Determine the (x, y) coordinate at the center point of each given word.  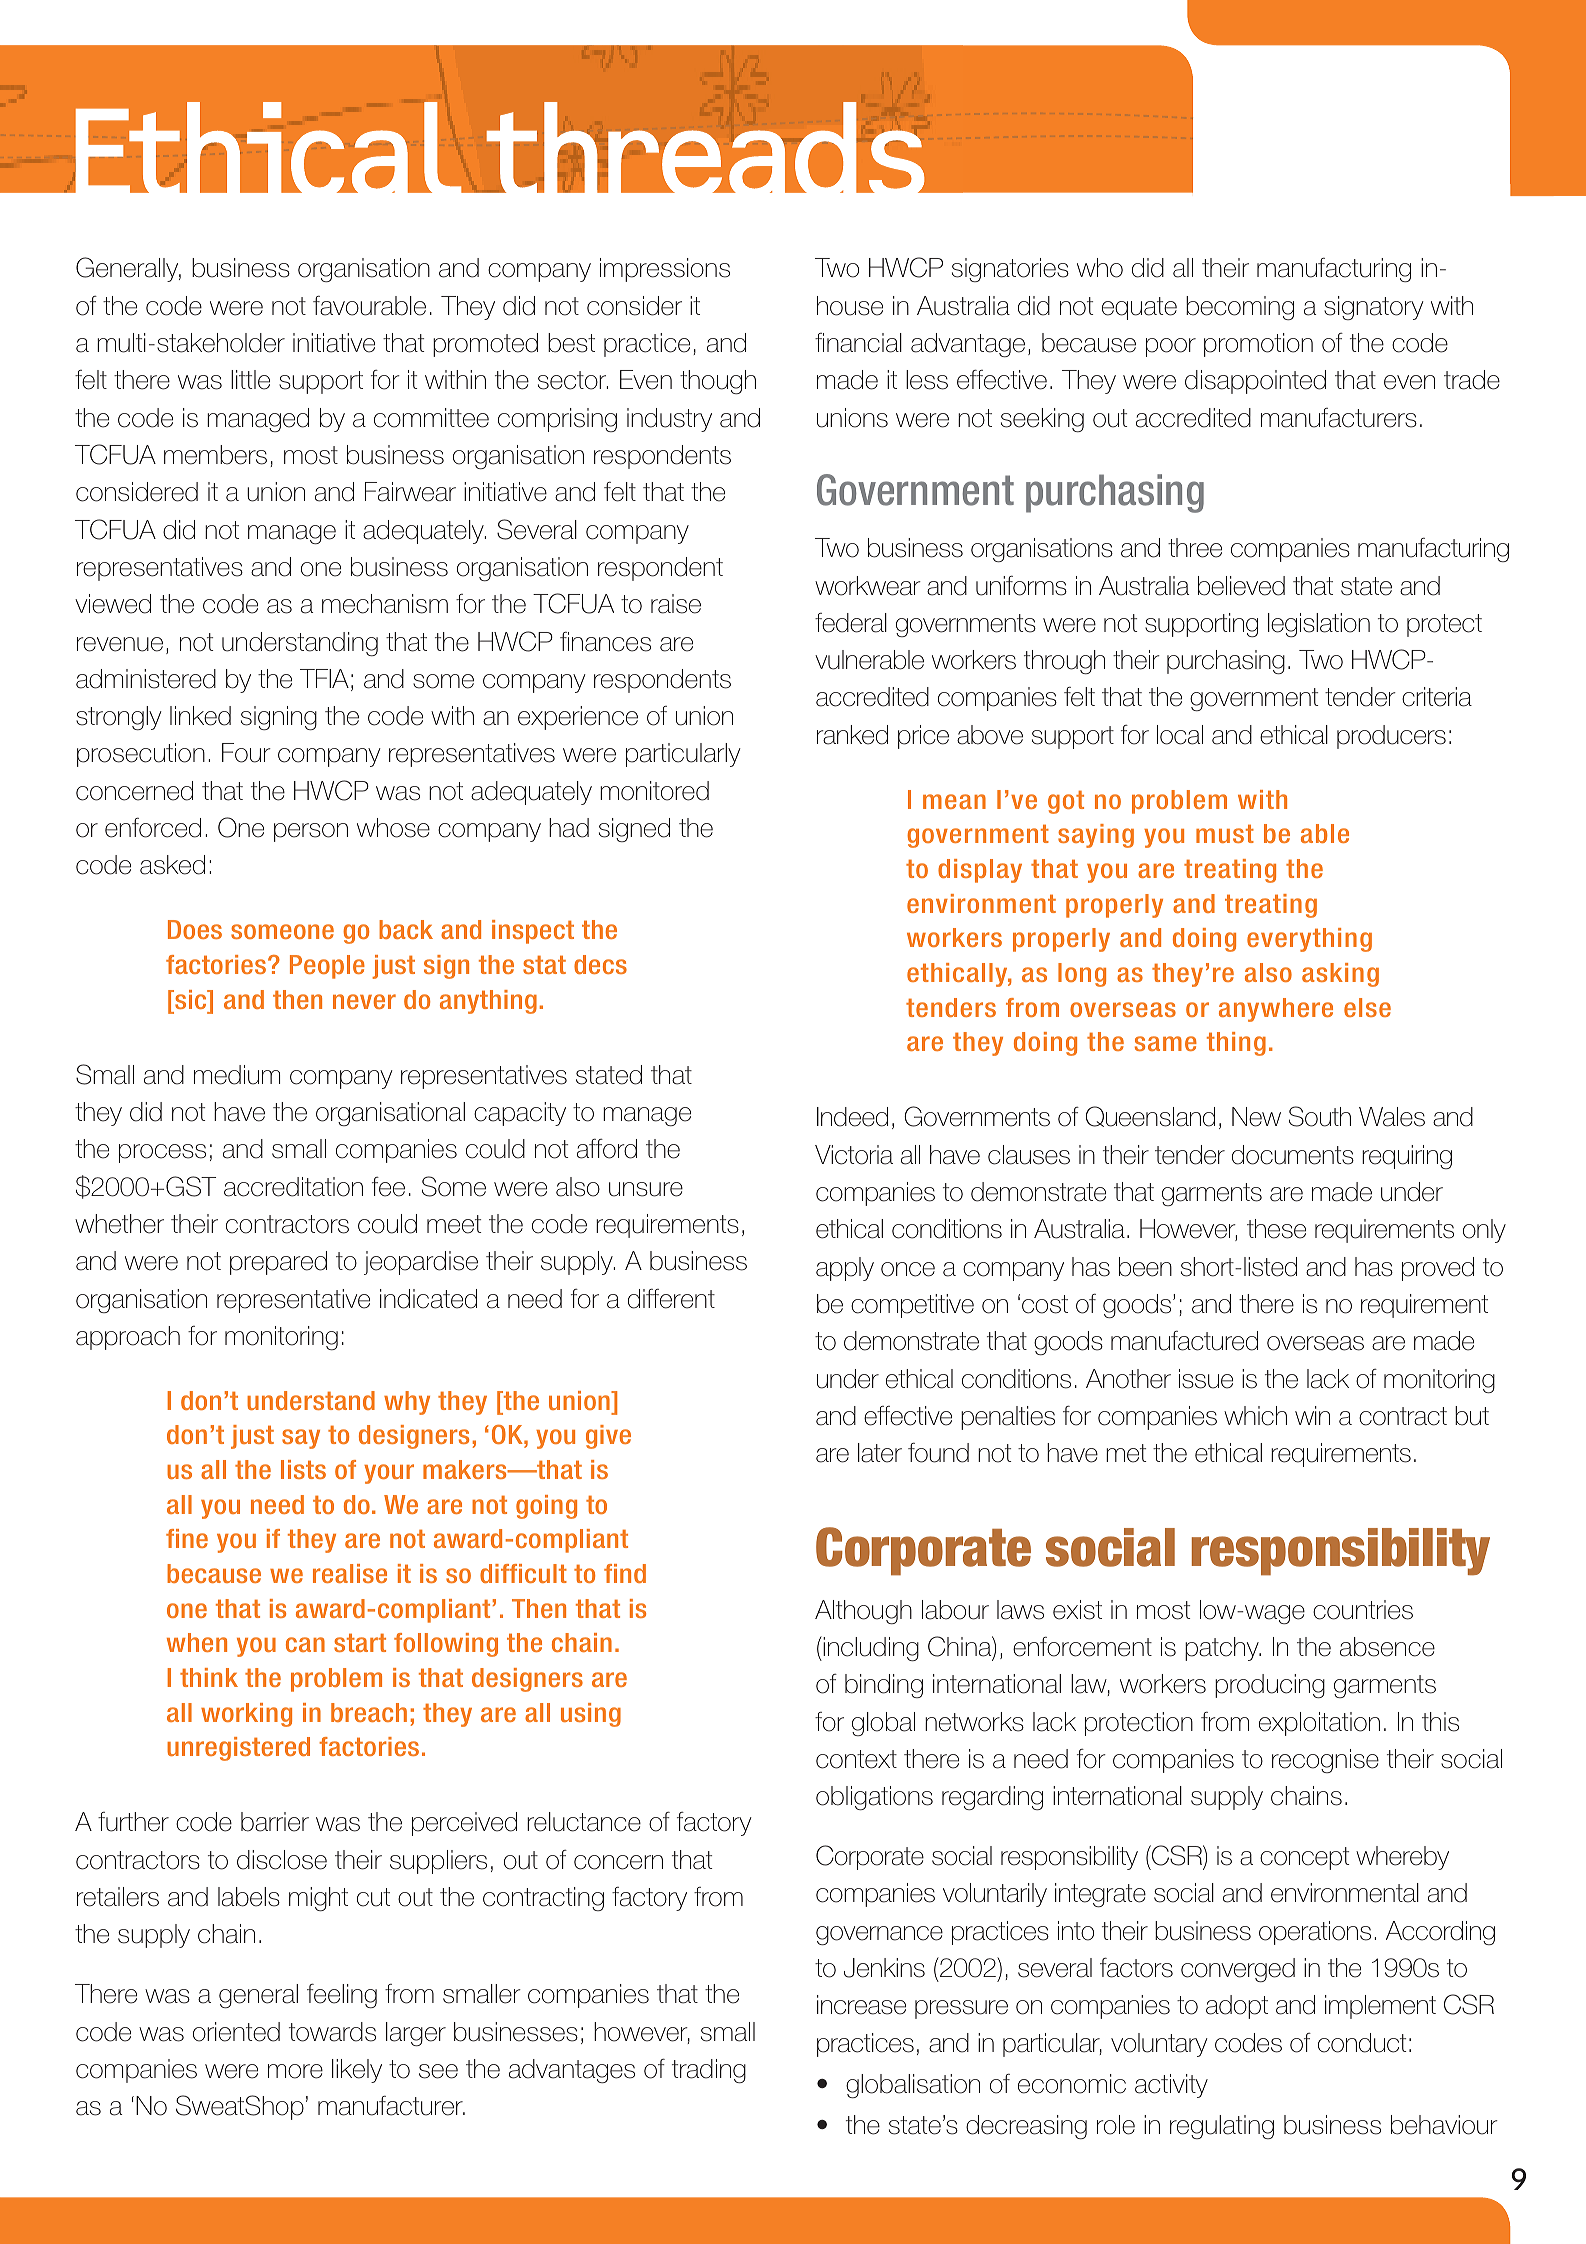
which (1255, 1416)
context (856, 1759)
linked (200, 716)
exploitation (1319, 1724)
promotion (1258, 345)
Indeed (852, 1117)
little (250, 380)
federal (851, 623)
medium (237, 1075)
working (246, 1715)
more (295, 2071)
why (407, 1403)
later (880, 1453)
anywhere (1276, 1010)
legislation (1319, 625)
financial (858, 343)
